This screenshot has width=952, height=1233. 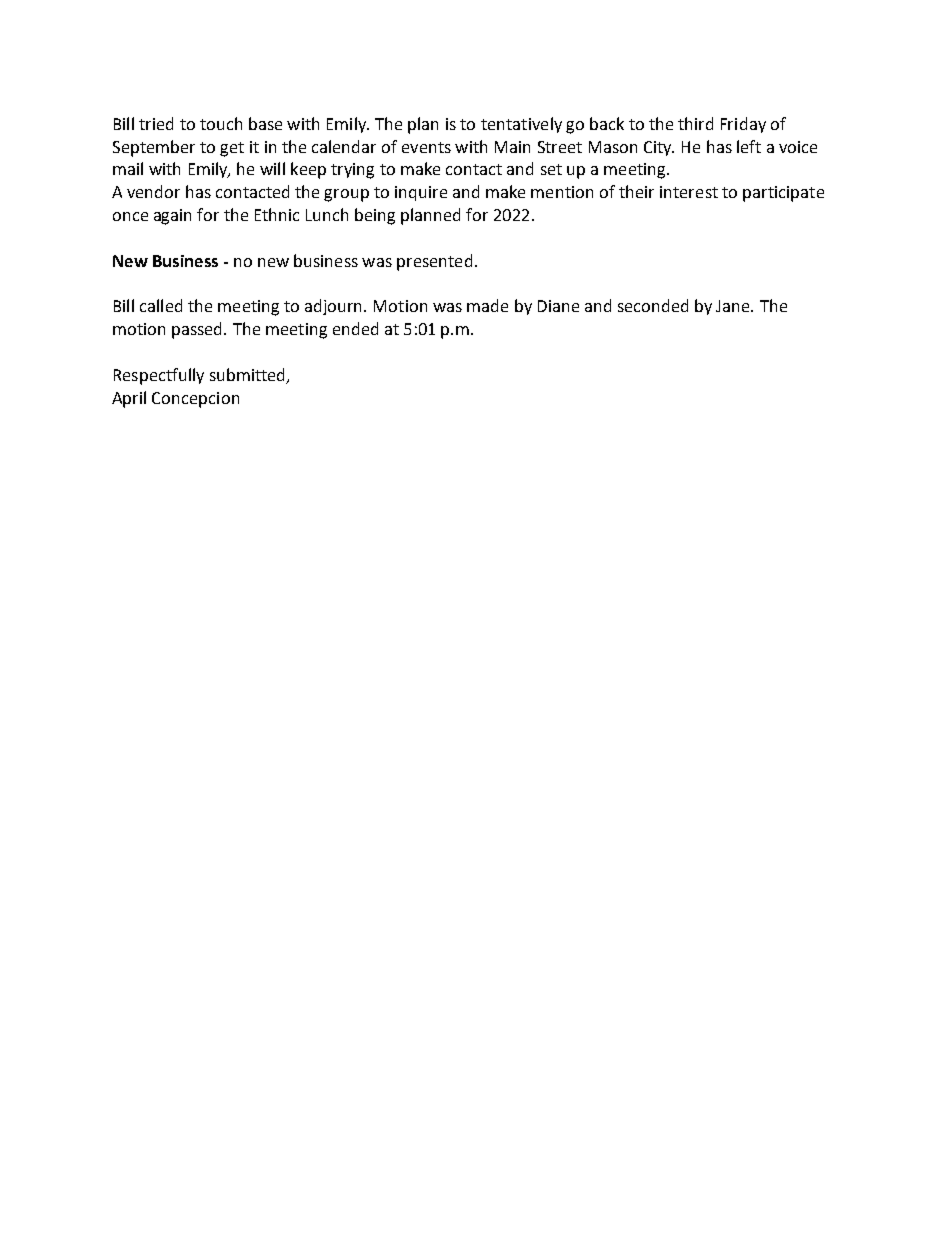 What do you see at coordinates (172, 217) in the screenshot?
I see `again` at bounding box center [172, 217].
